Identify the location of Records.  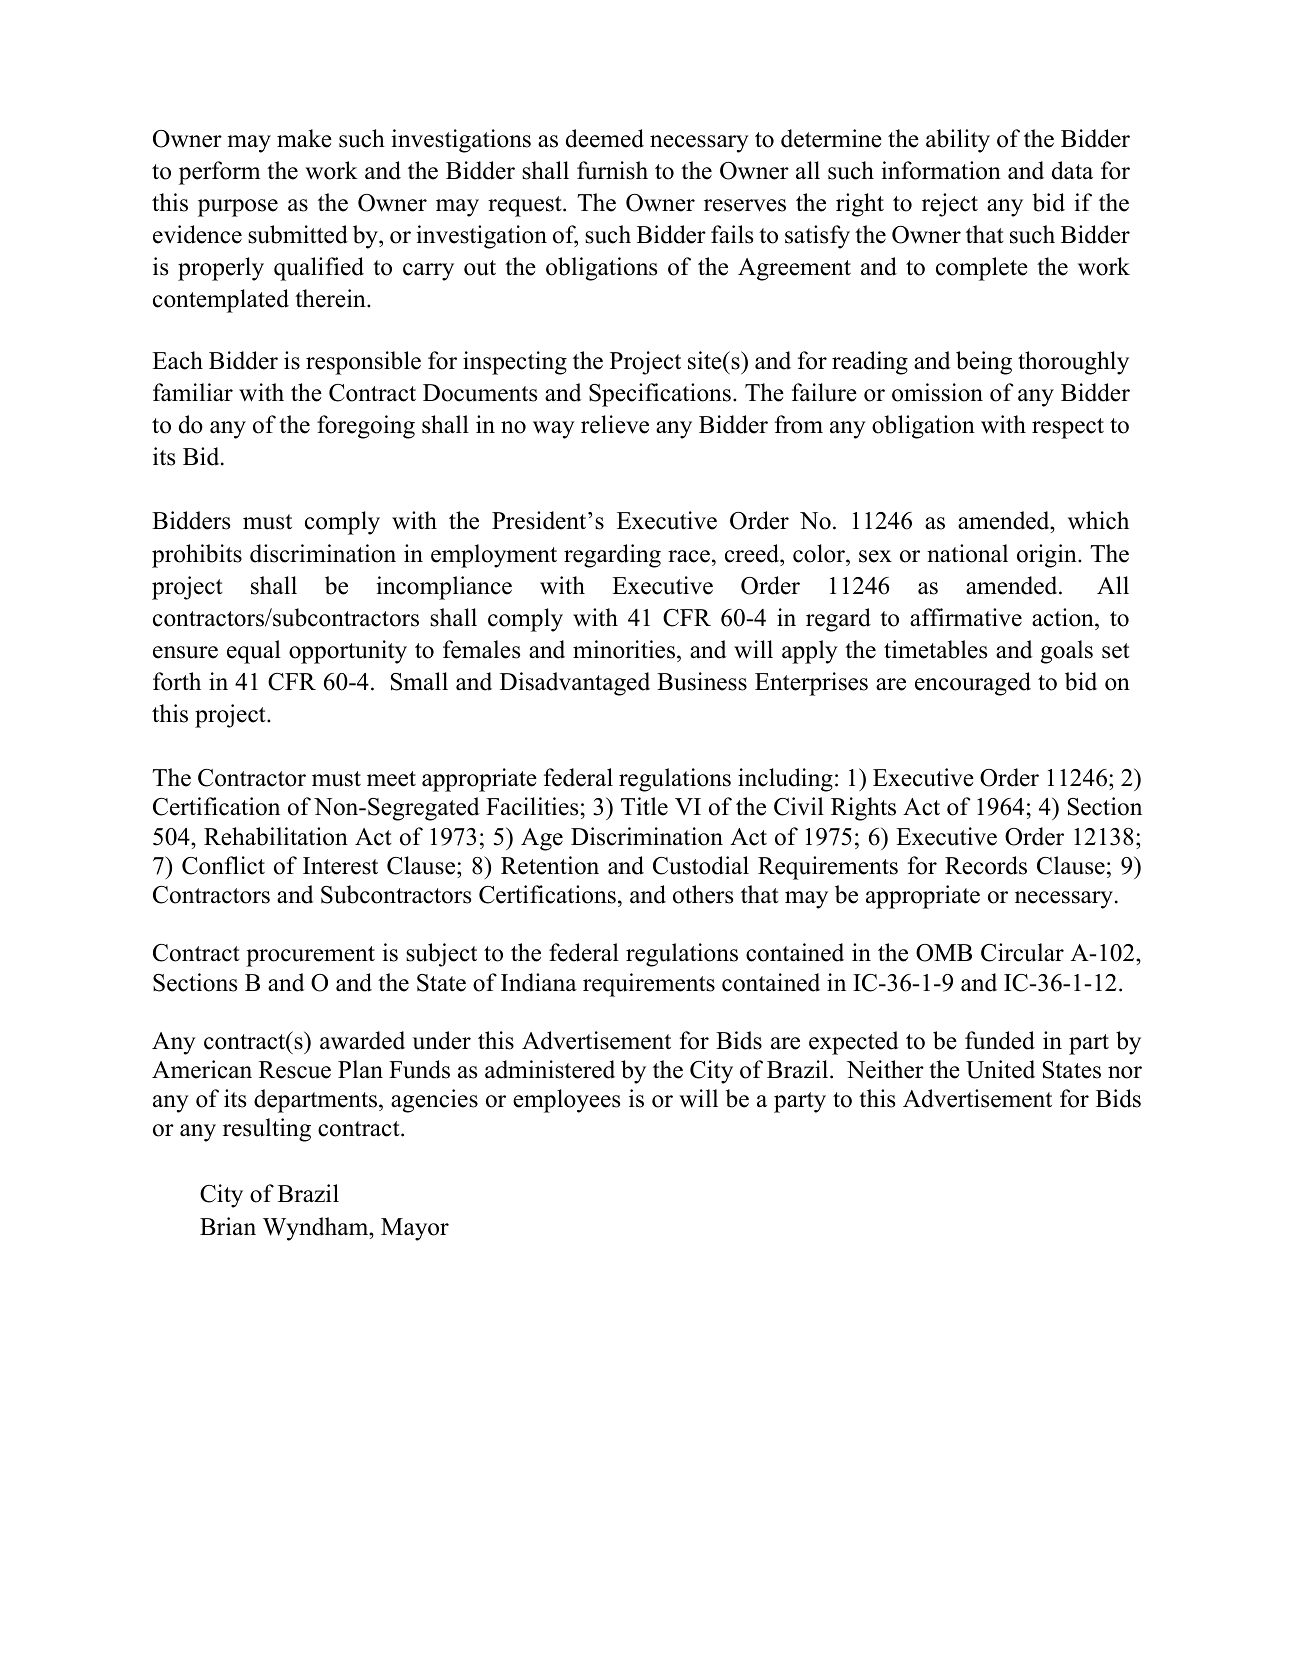
(986, 865).
